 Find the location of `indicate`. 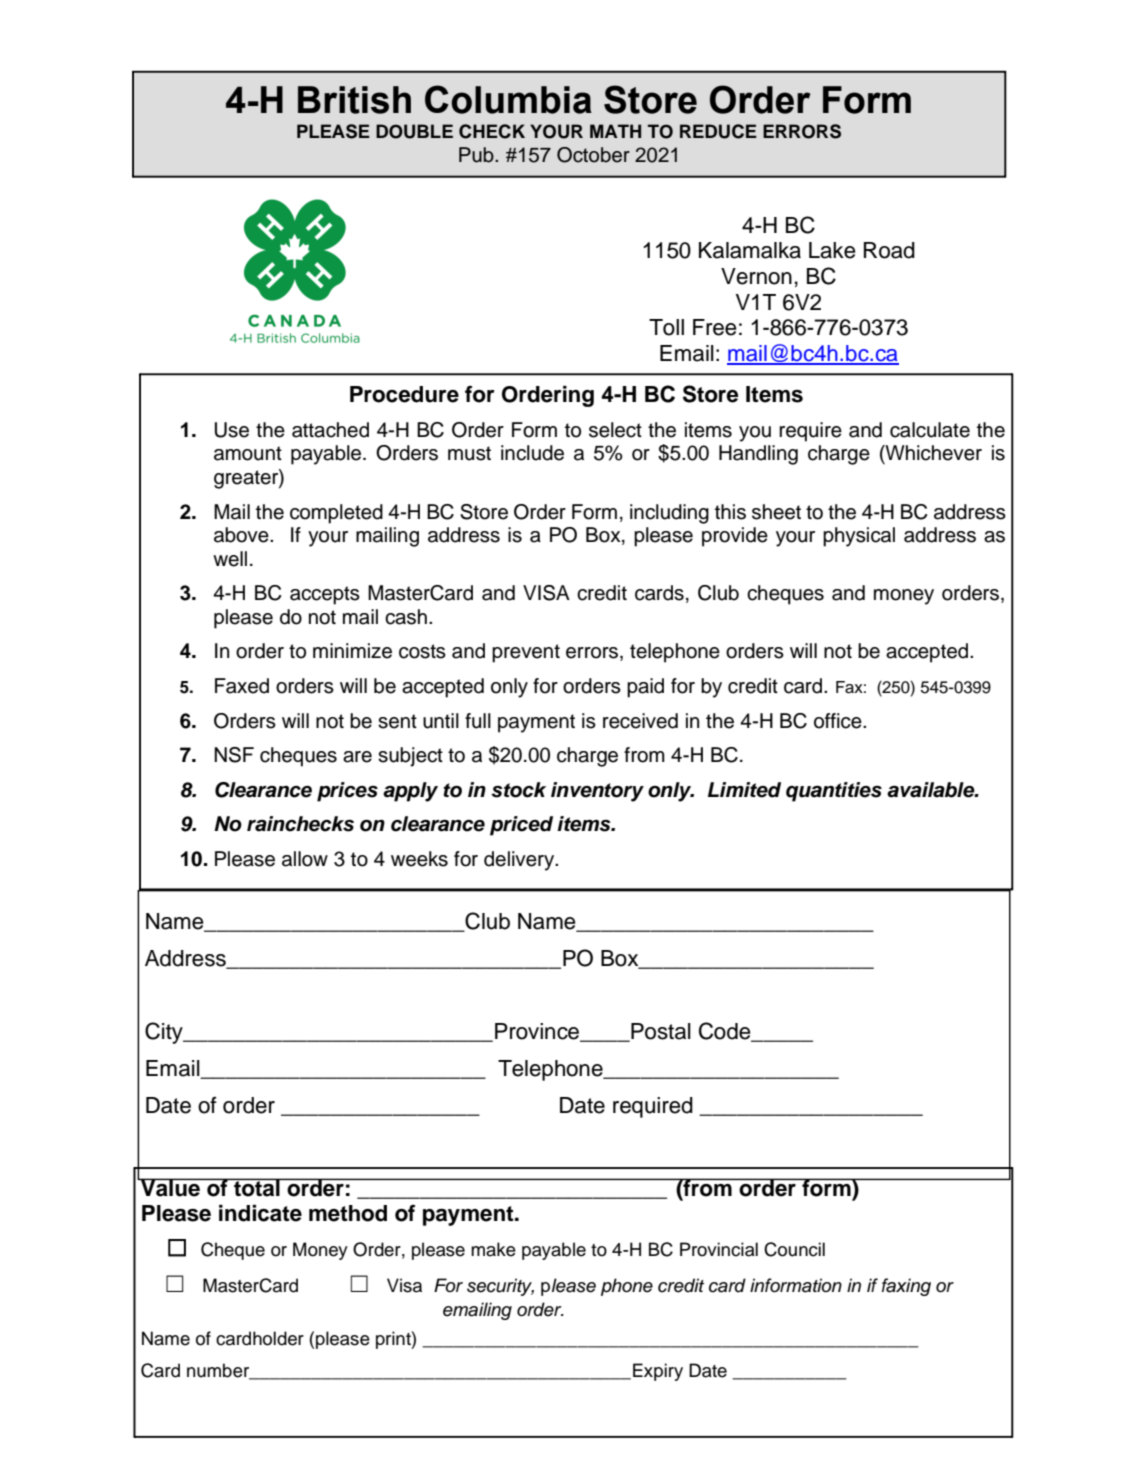

indicate is located at coordinates (260, 1213).
